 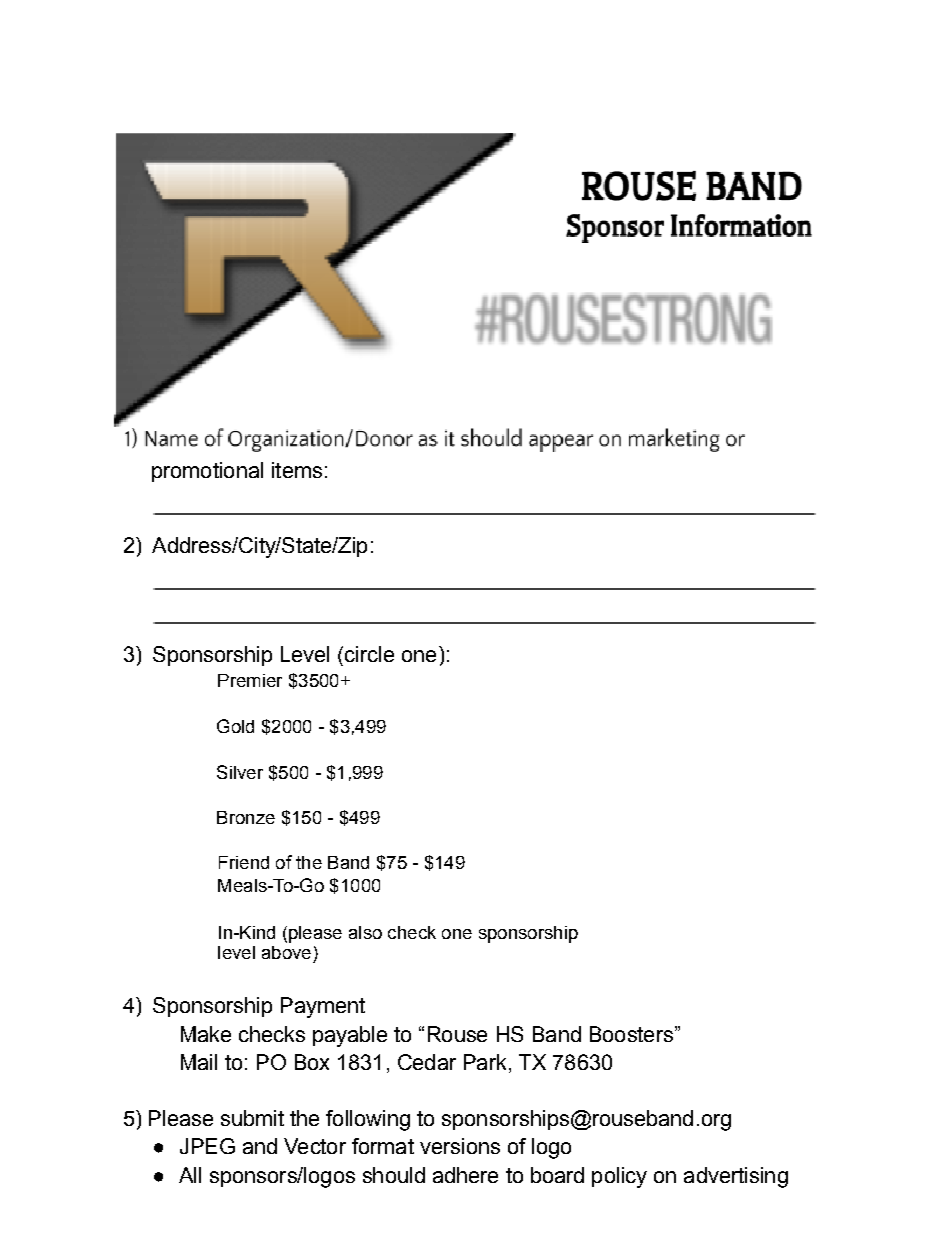 I want to click on above, so click(x=286, y=950).
